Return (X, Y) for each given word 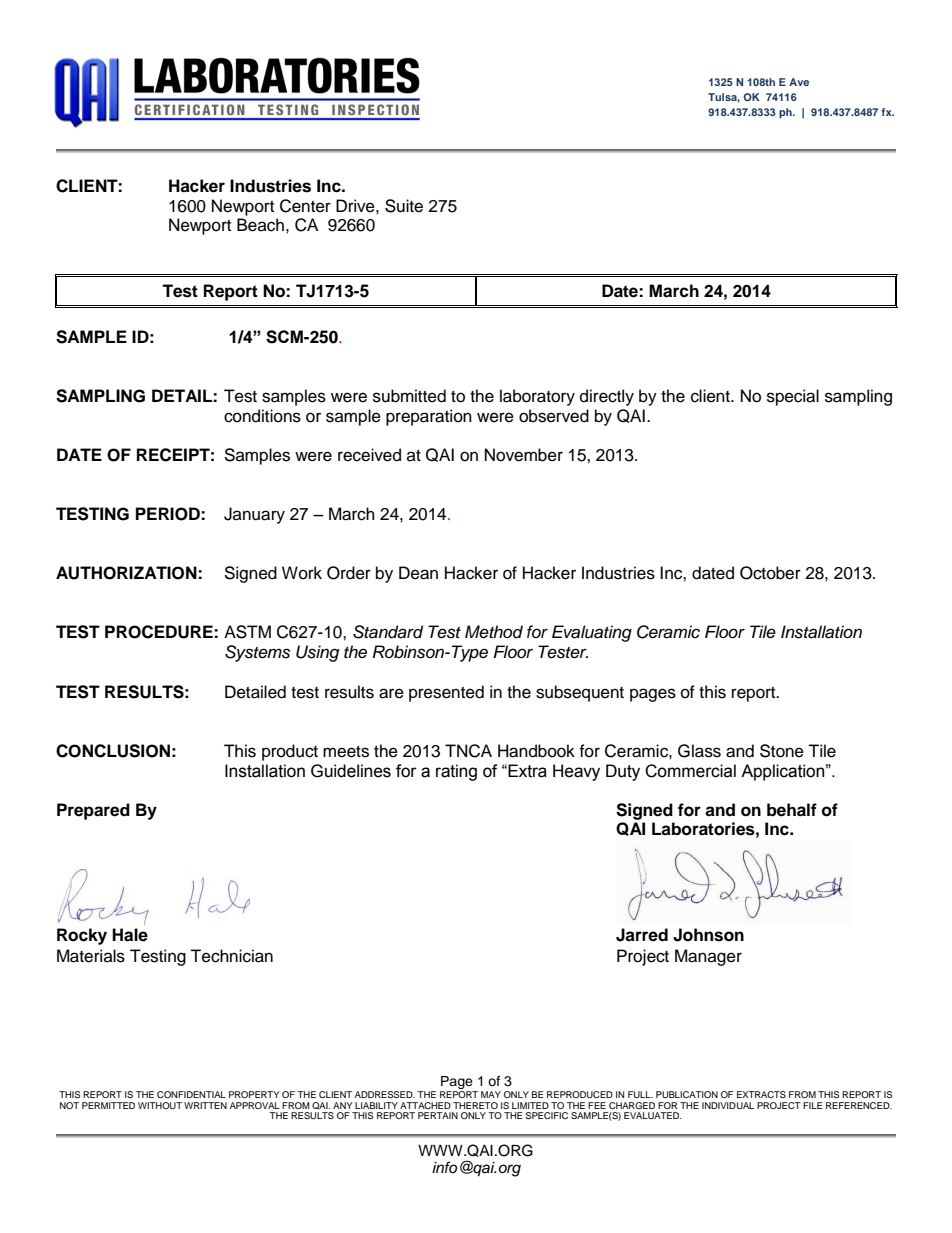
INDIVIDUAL (728, 1105)
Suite (404, 206)
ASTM (247, 632)
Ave (799, 82)
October (770, 573)
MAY (491, 1094)
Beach (260, 225)
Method (494, 632)
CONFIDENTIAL (191, 1094)
